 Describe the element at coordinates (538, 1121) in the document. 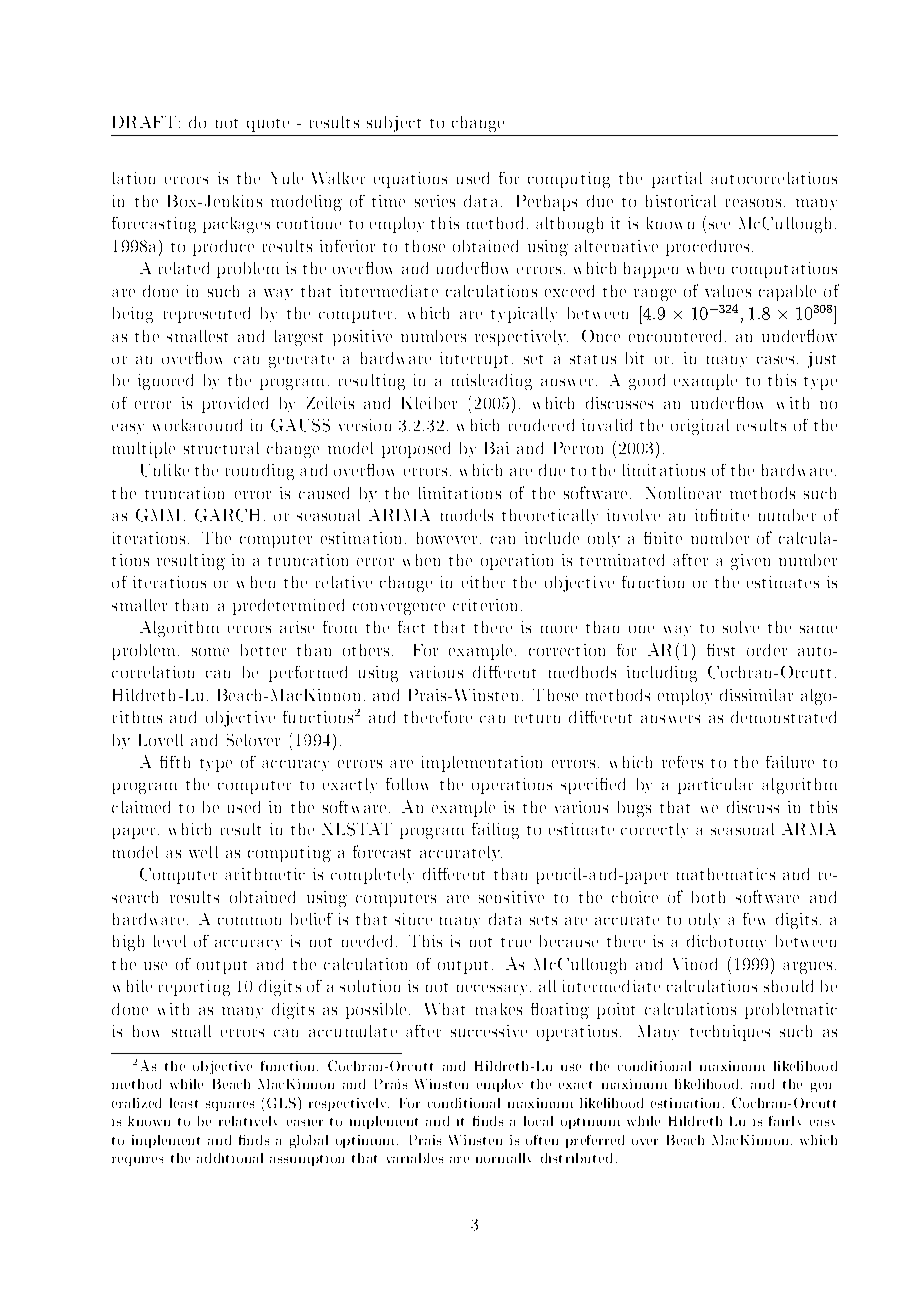

I see `local` at that location.
